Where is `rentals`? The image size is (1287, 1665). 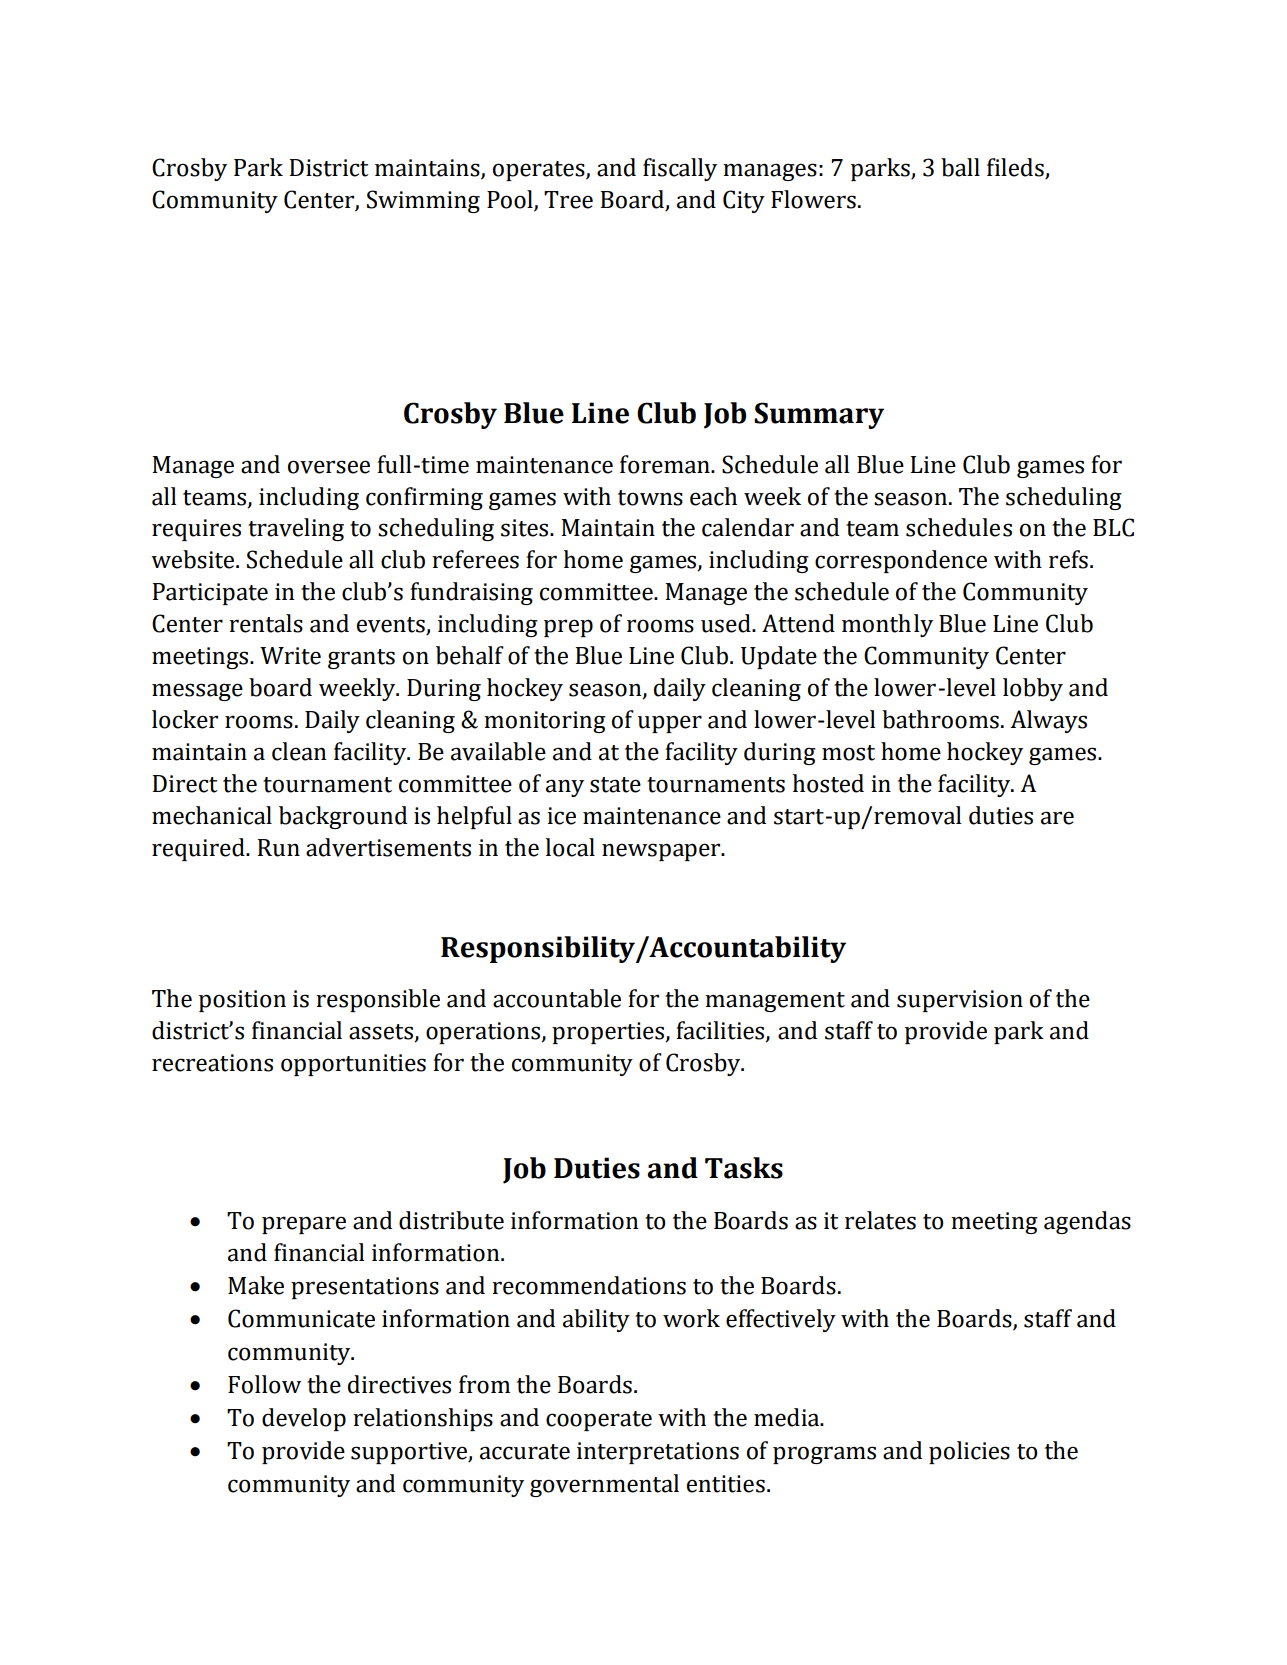 rentals is located at coordinates (266, 623).
